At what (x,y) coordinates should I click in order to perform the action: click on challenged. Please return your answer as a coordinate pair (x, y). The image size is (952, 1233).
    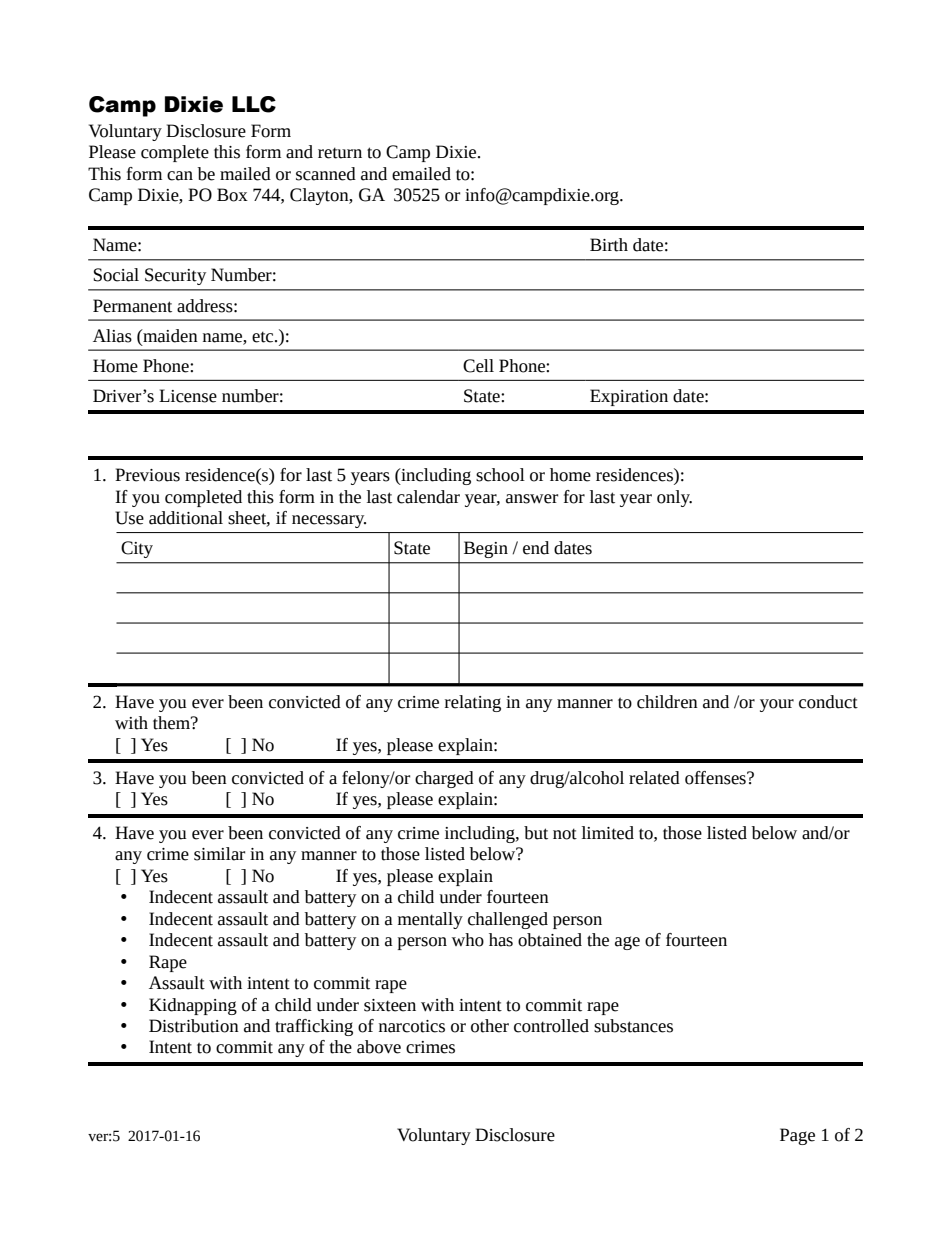
    Looking at the image, I should click on (508, 920).
